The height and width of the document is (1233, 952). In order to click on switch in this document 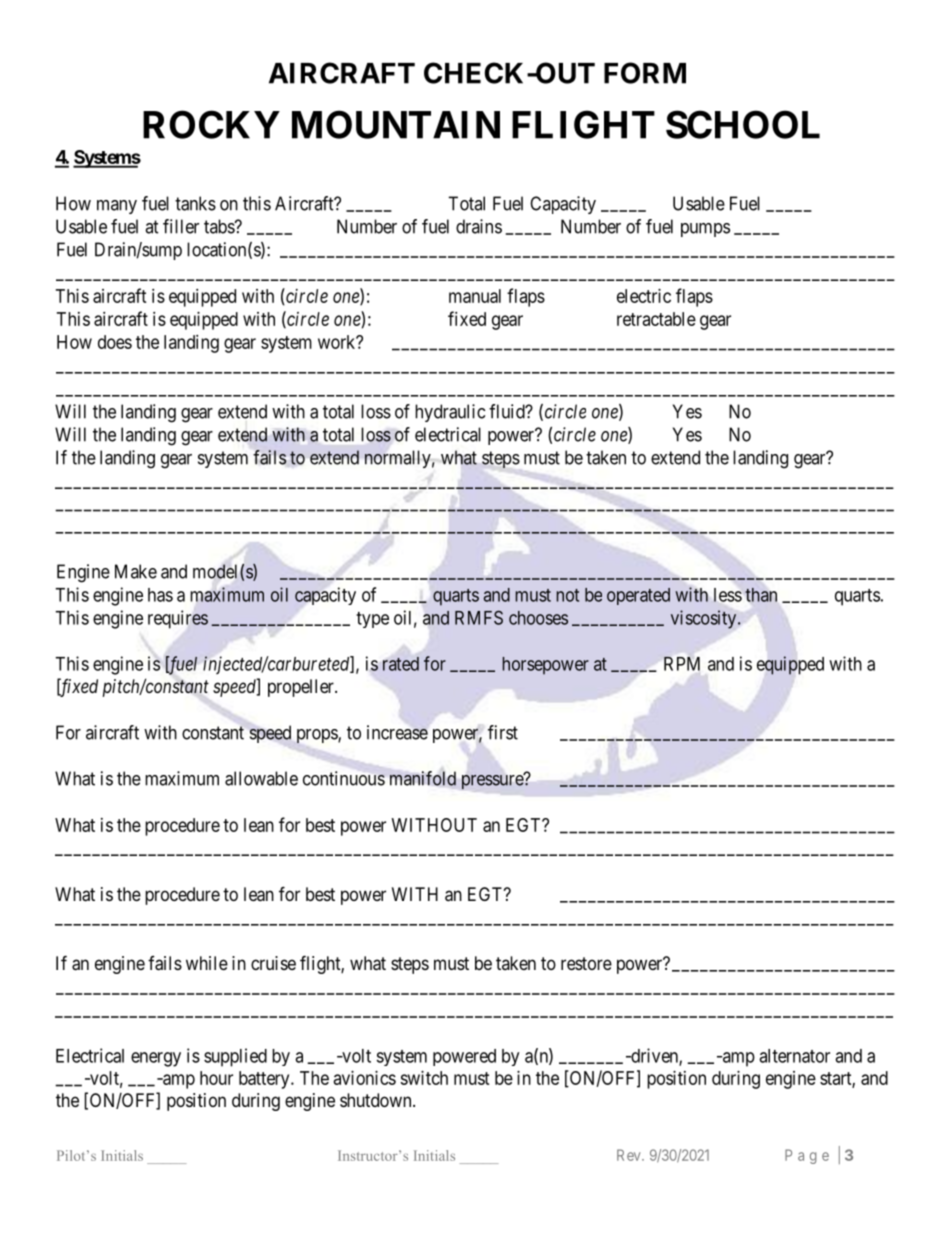, I will do `click(424, 1078)`.
